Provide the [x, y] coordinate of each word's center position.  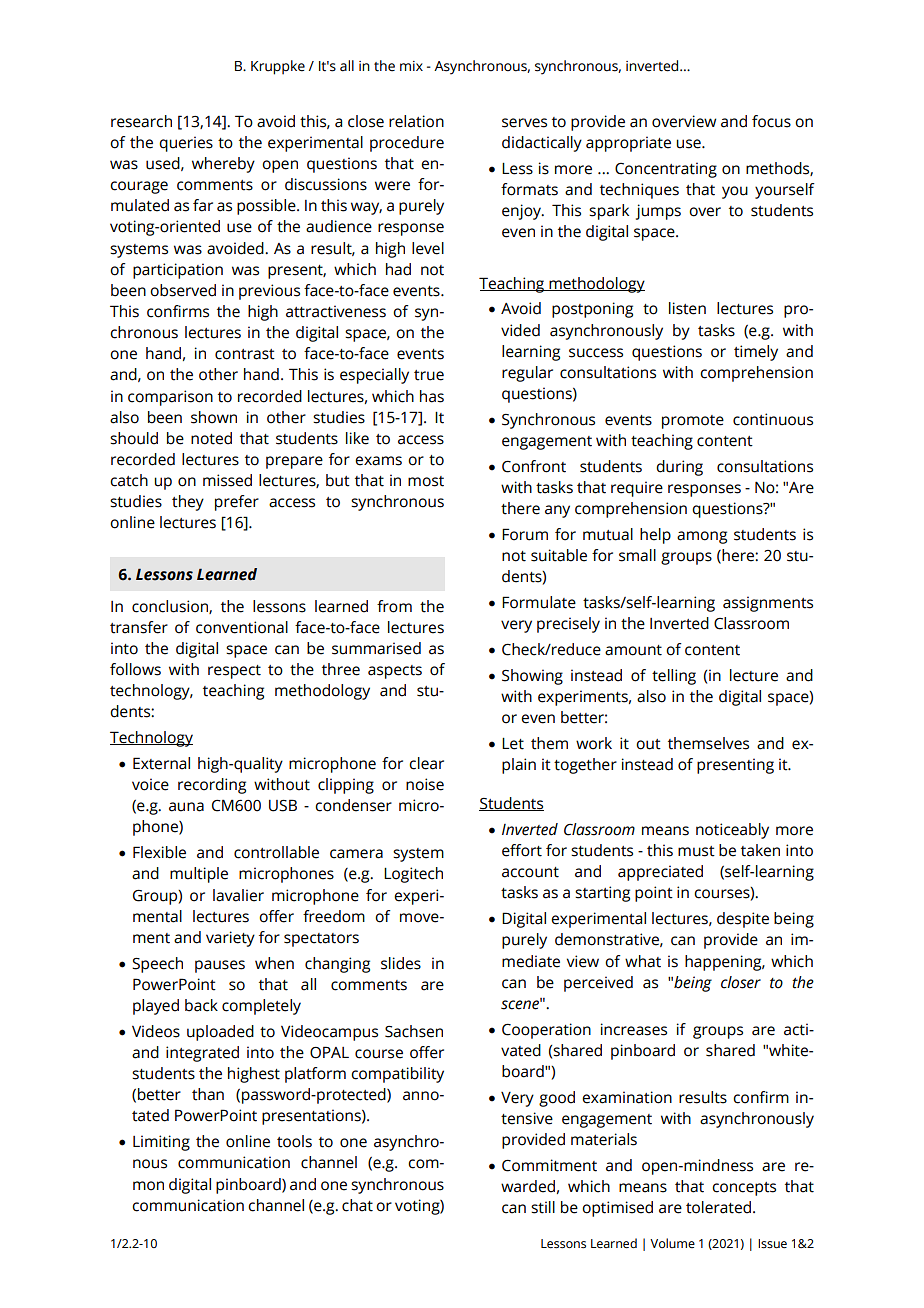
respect [234, 672]
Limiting [161, 1143]
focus [771, 121]
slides [401, 963]
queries [186, 144]
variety [230, 939]
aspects [395, 672]
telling [674, 677]
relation [416, 121]
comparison [170, 398]
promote [693, 422]
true [429, 375]
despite [743, 920]
